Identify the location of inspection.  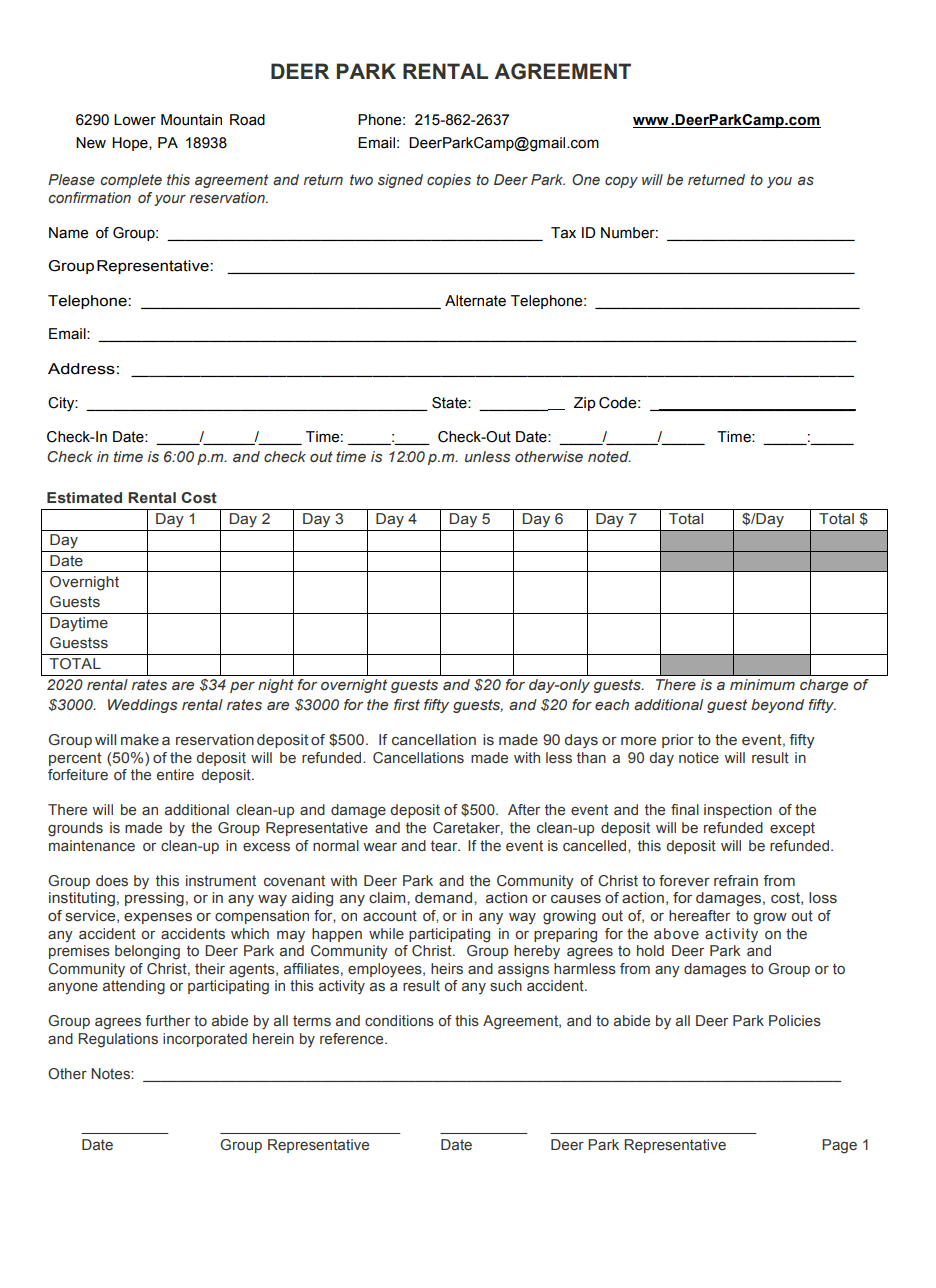
(738, 811).
